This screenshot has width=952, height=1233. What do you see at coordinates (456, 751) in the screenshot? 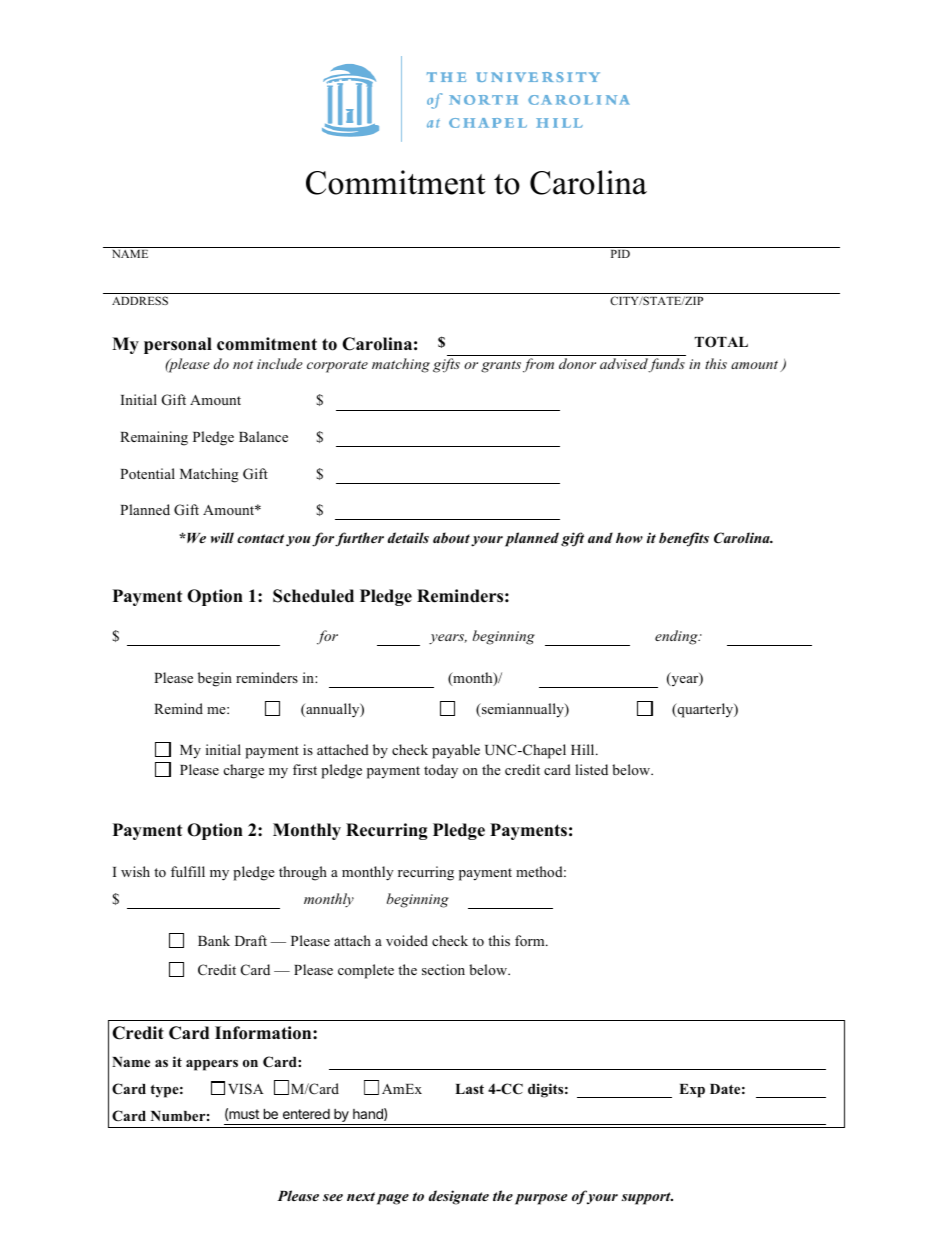
I see `payable` at bounding box center [456, 751].
